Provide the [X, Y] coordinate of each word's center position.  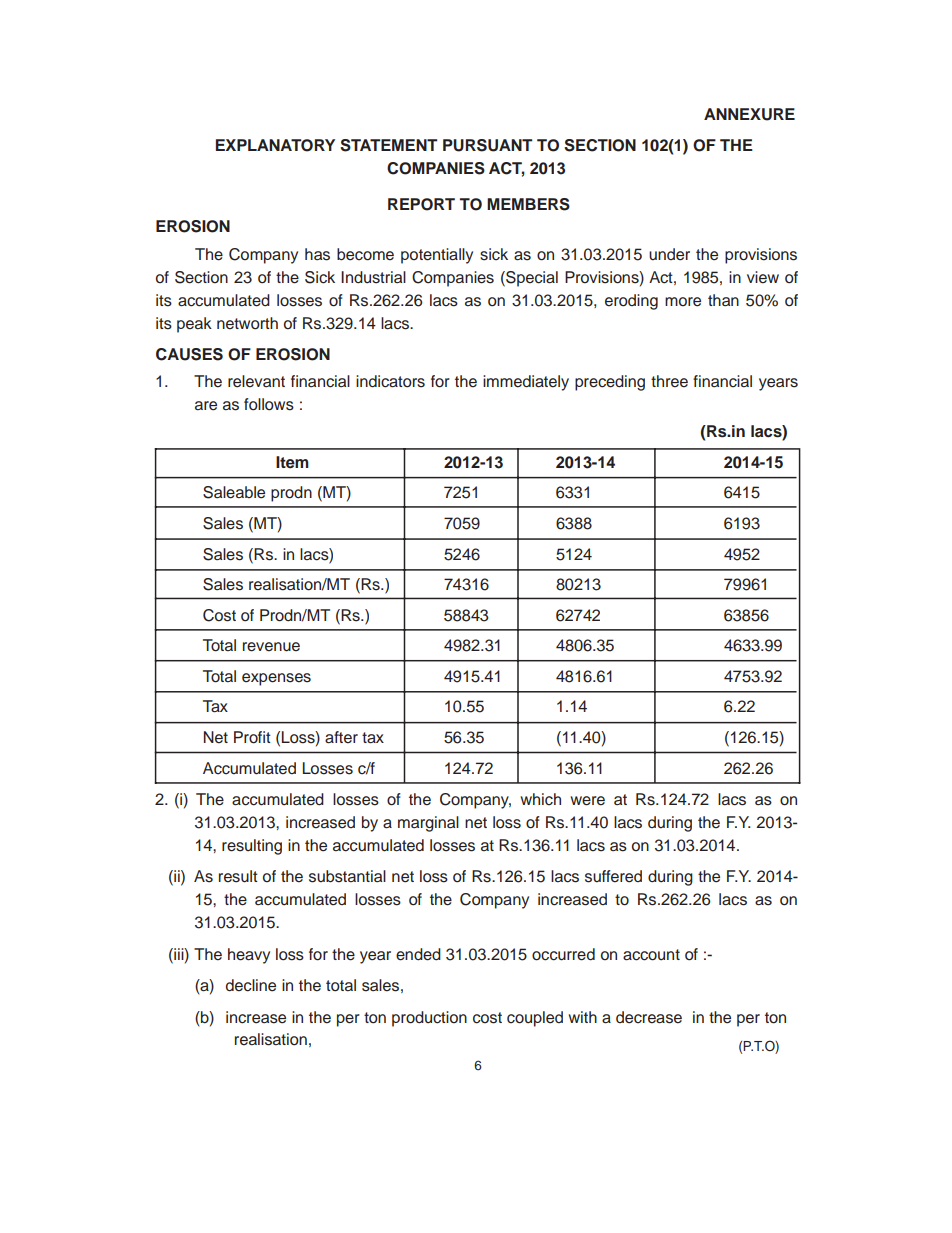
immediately [526, 383]
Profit [252, 737]
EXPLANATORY [275, 145]
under [669, 254]
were [587, 801]
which [540, 799]
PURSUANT [487, 145]
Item [292, 462]
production [429, 1019]
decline [251, 985]
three [669, 381]
